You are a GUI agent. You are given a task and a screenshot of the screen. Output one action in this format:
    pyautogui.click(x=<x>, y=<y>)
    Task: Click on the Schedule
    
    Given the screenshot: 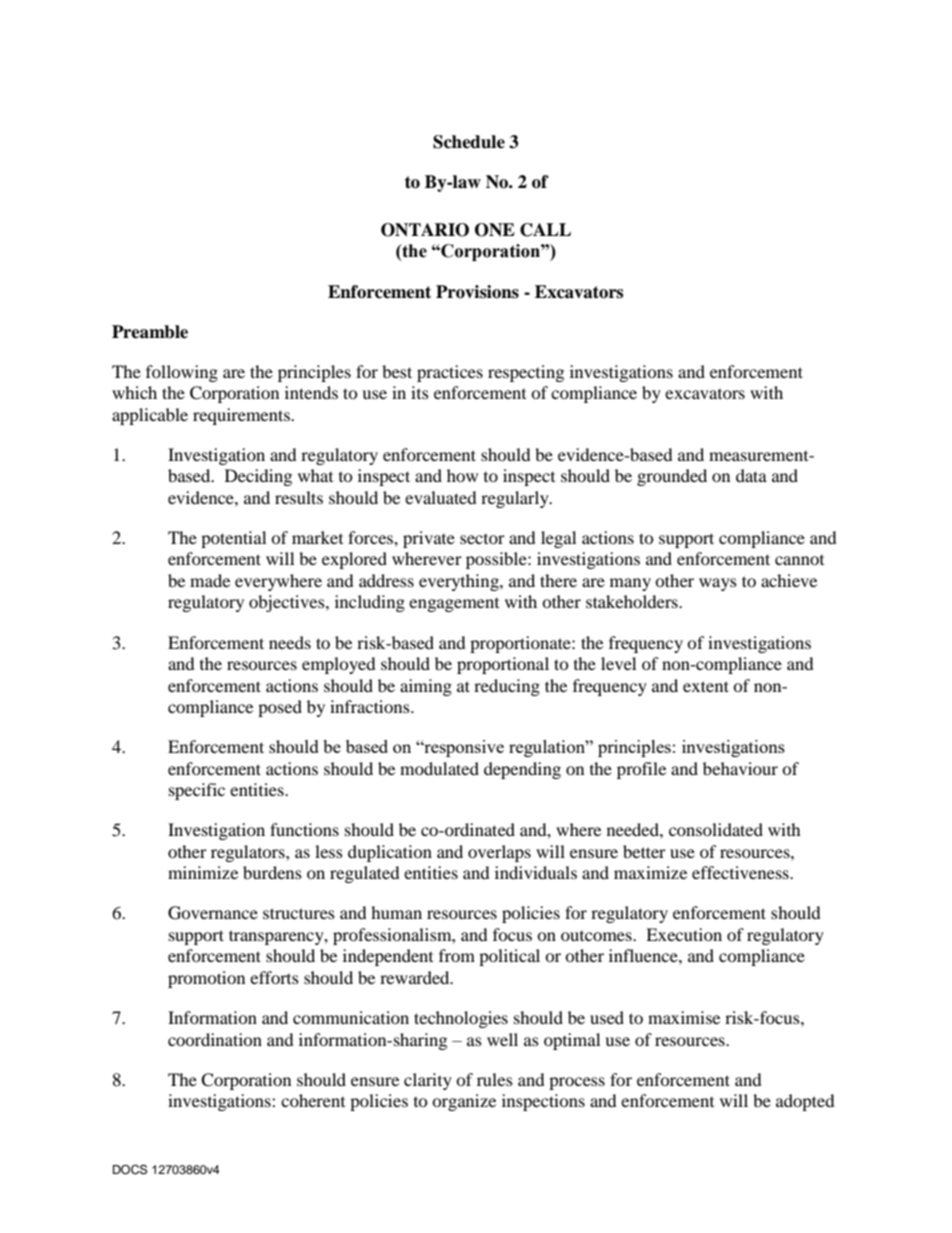 What is the action you would take?
    pyautogui.click(x=469, y=142)
